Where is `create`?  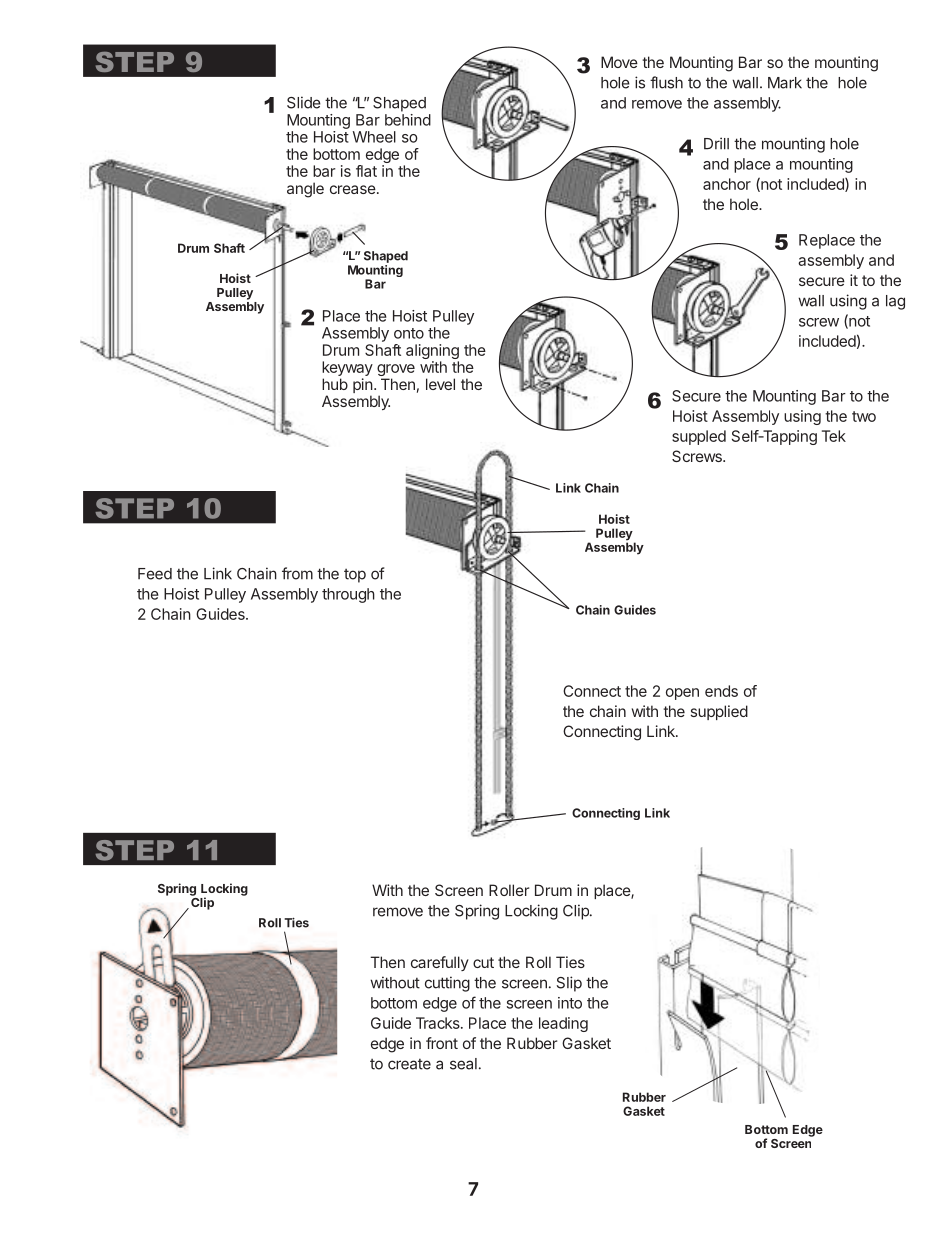 create is located at coordinates (409, 1064).
